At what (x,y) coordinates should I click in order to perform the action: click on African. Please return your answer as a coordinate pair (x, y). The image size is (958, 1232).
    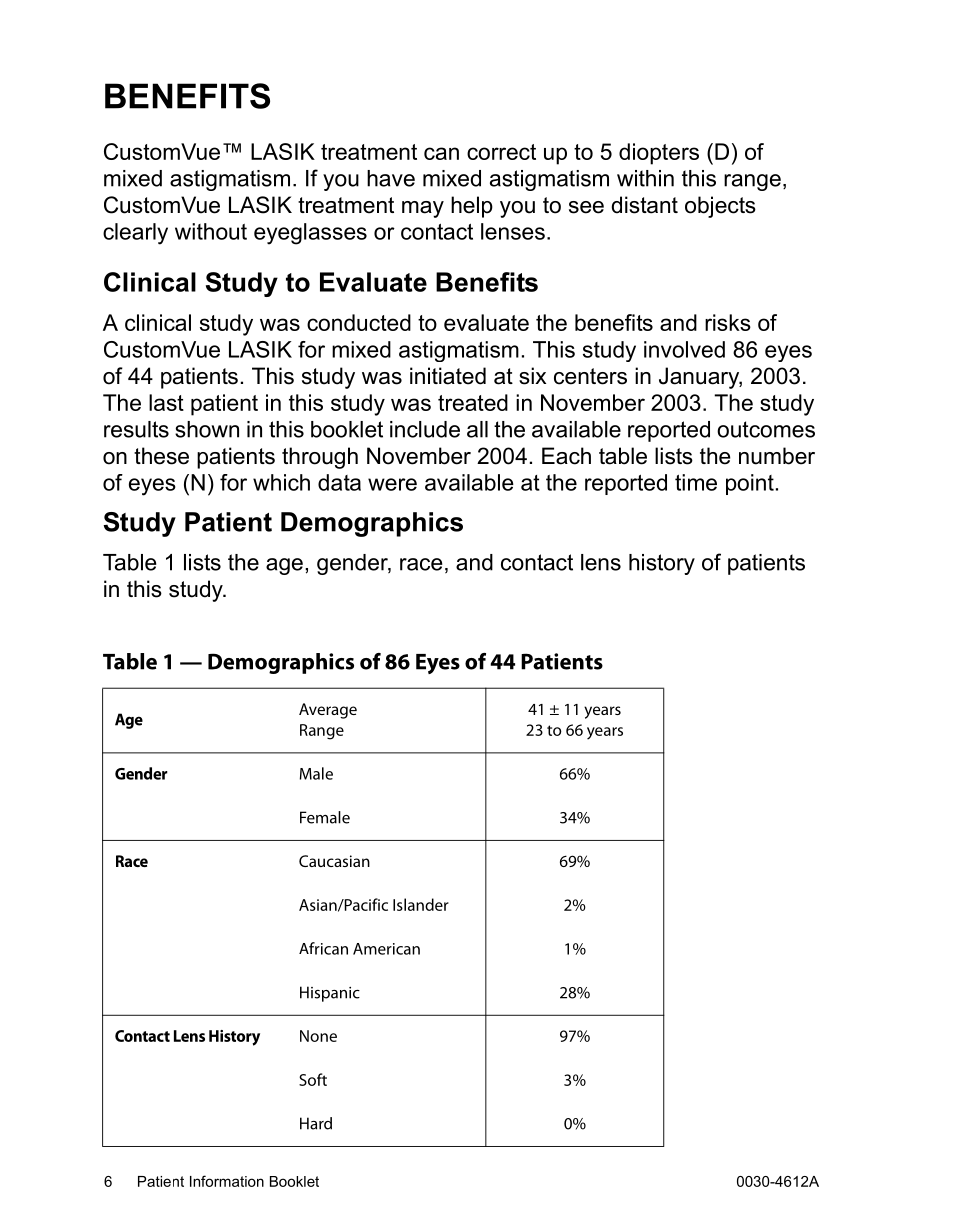
    Looking at the image, I should click on (323, 948).
